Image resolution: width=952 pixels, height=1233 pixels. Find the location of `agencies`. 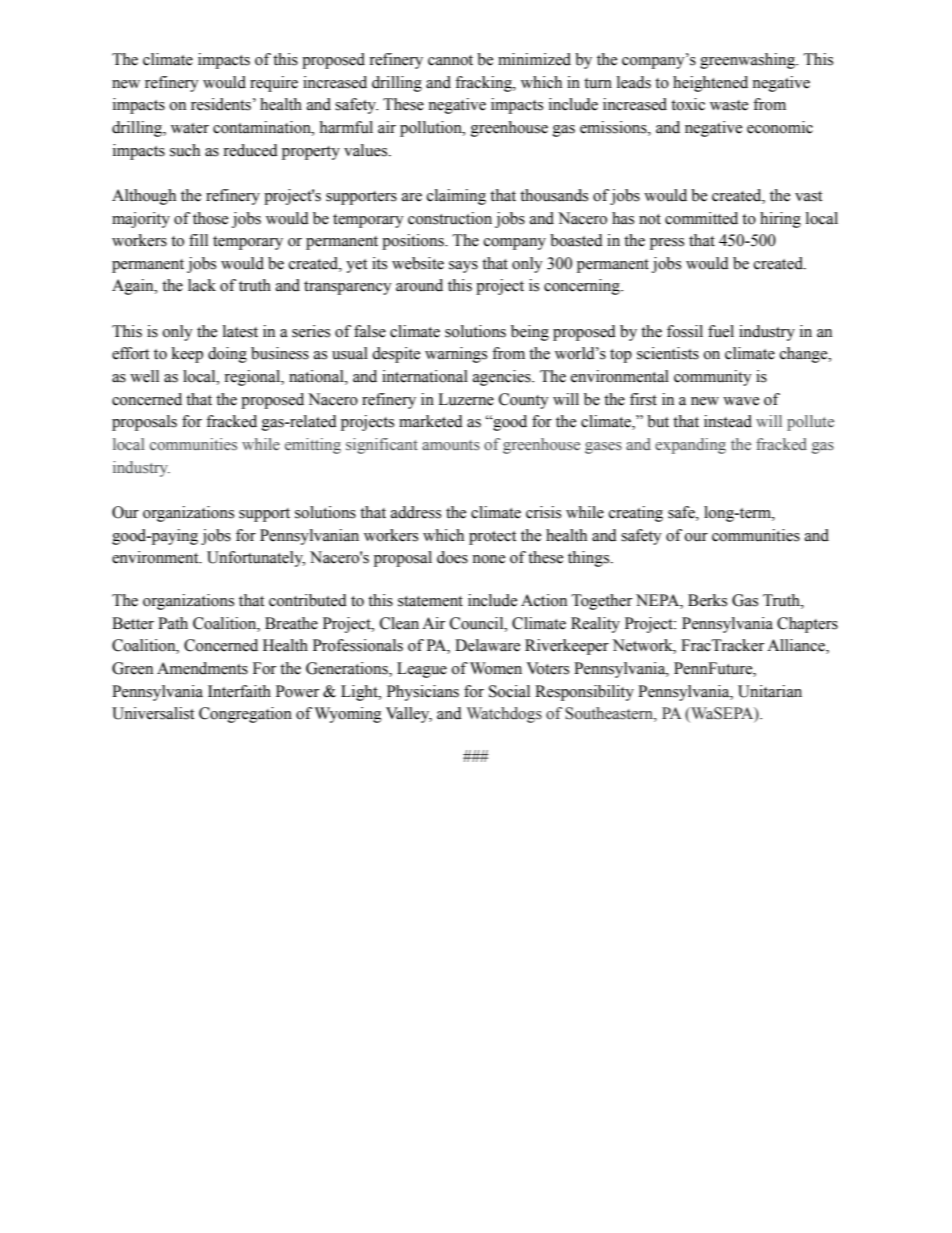

agencies is located at coordinates (503, 378).
